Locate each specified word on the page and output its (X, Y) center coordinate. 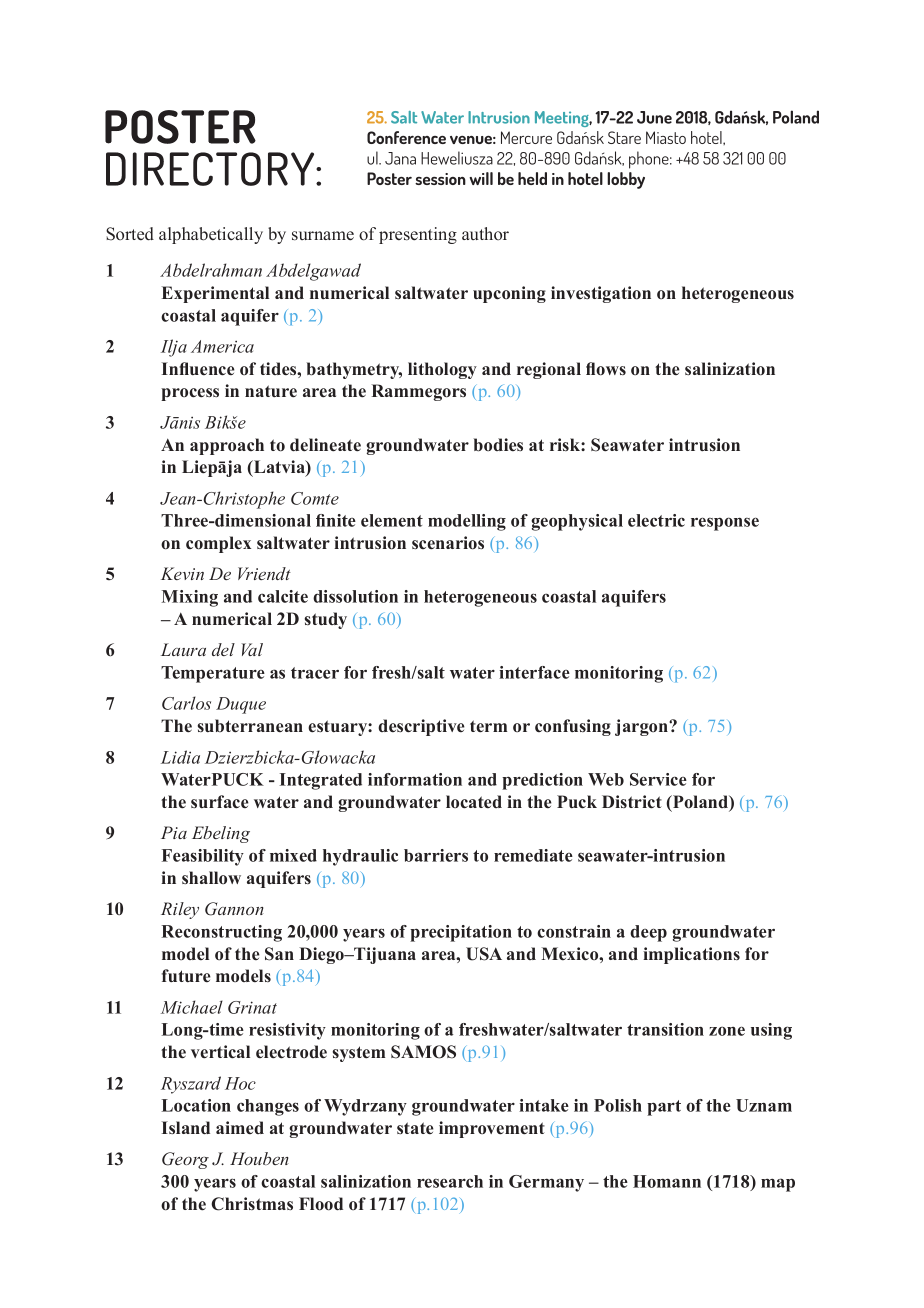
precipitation (461, 933)
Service (658, 779)
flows (606, 369)
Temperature (213, 674)
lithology (442, 370)
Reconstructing (221, 933)
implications (691, 955)
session (440, 179)
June (654, 117)
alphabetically (211, 235)
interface (534, 672)
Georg (185, 1160)
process (190, 394)
